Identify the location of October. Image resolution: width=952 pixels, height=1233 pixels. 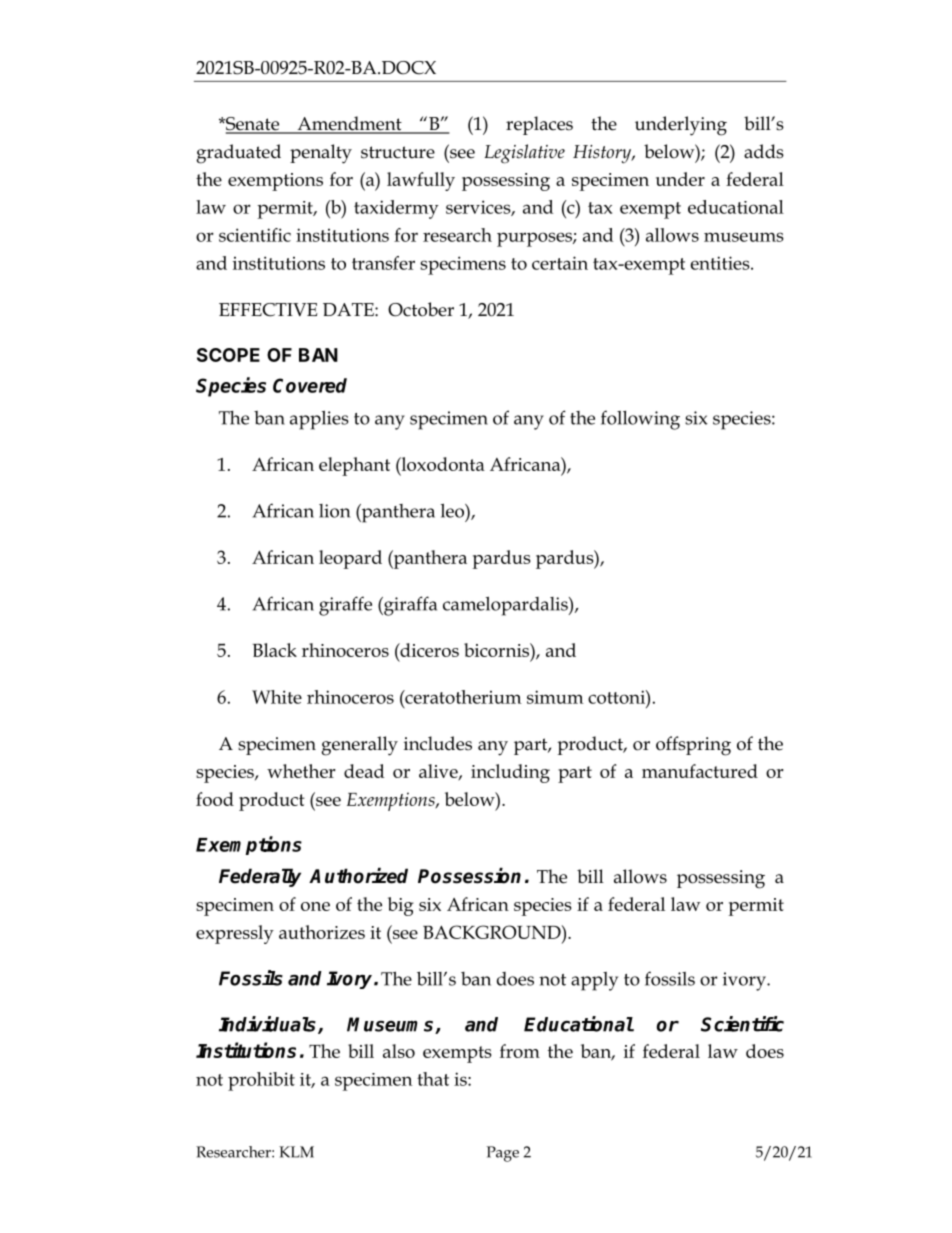
(421, 309).
